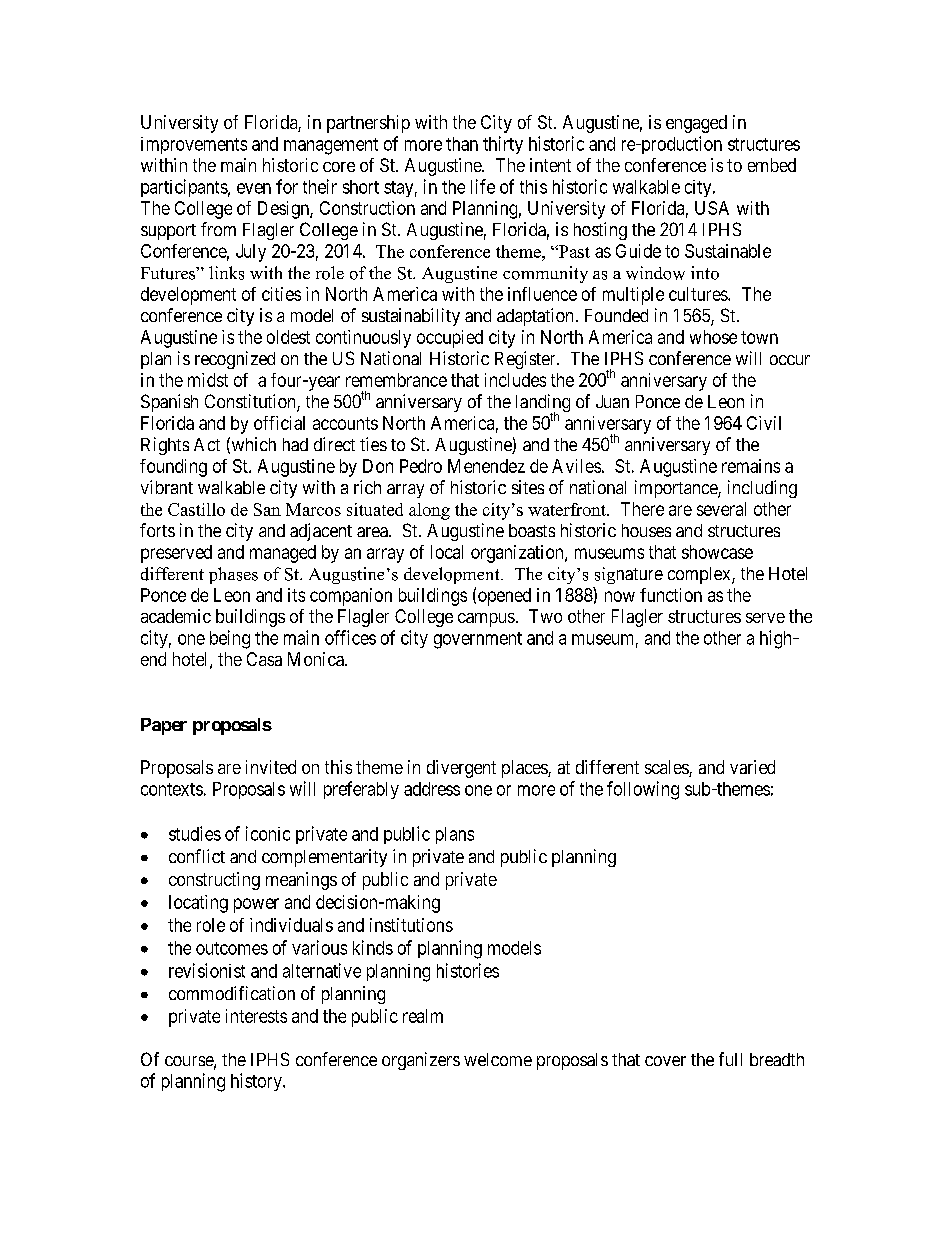 This page has height=1233, width=952. I want to click on history, so click(257, 1082).
